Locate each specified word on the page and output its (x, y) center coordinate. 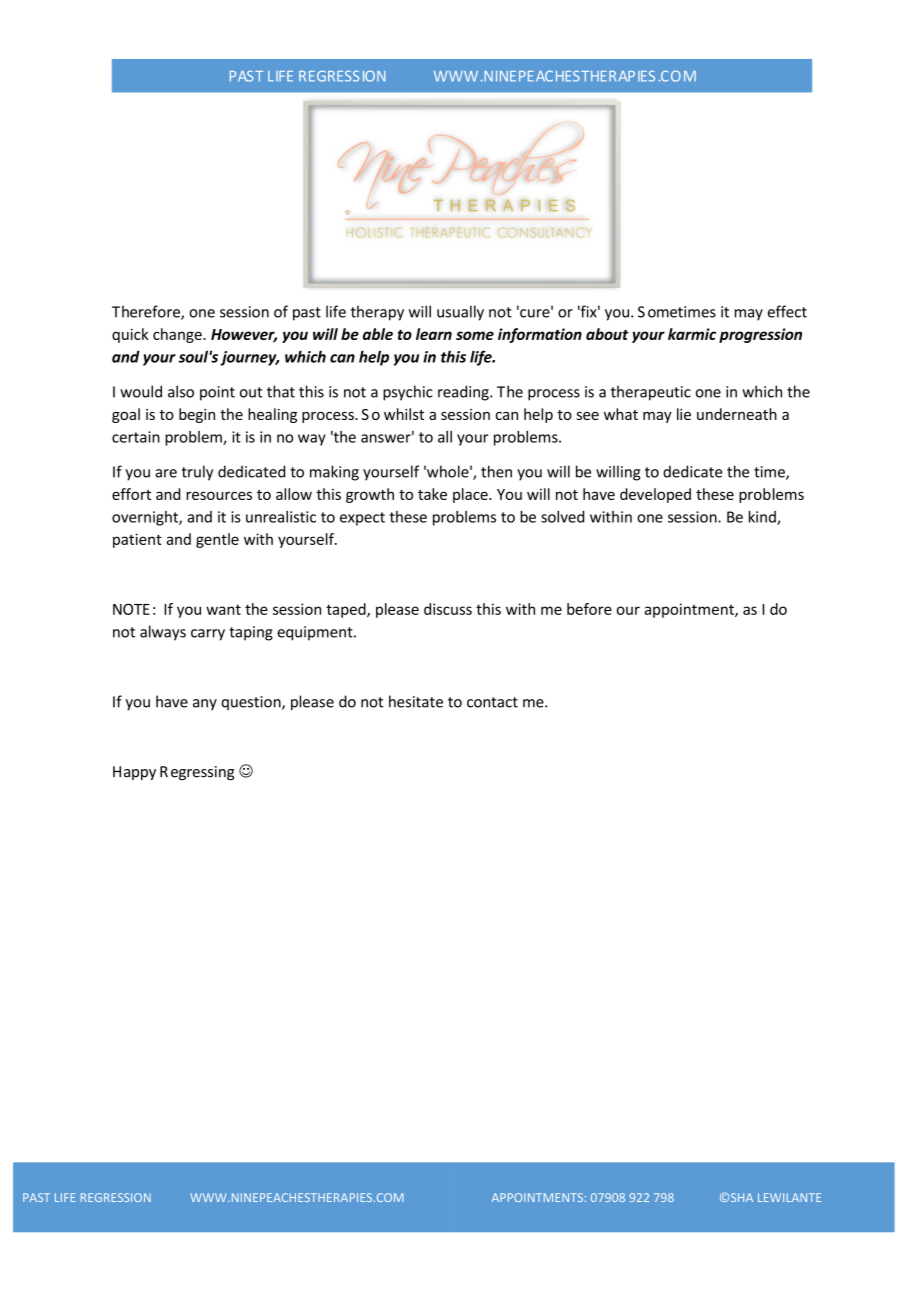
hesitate (416, 701)
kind (763, 517)
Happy (134, 773)
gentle (217, 540)
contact (492, 702)
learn (434, 334)
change (178, 335)
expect (362, 519)
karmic (692, 334)
